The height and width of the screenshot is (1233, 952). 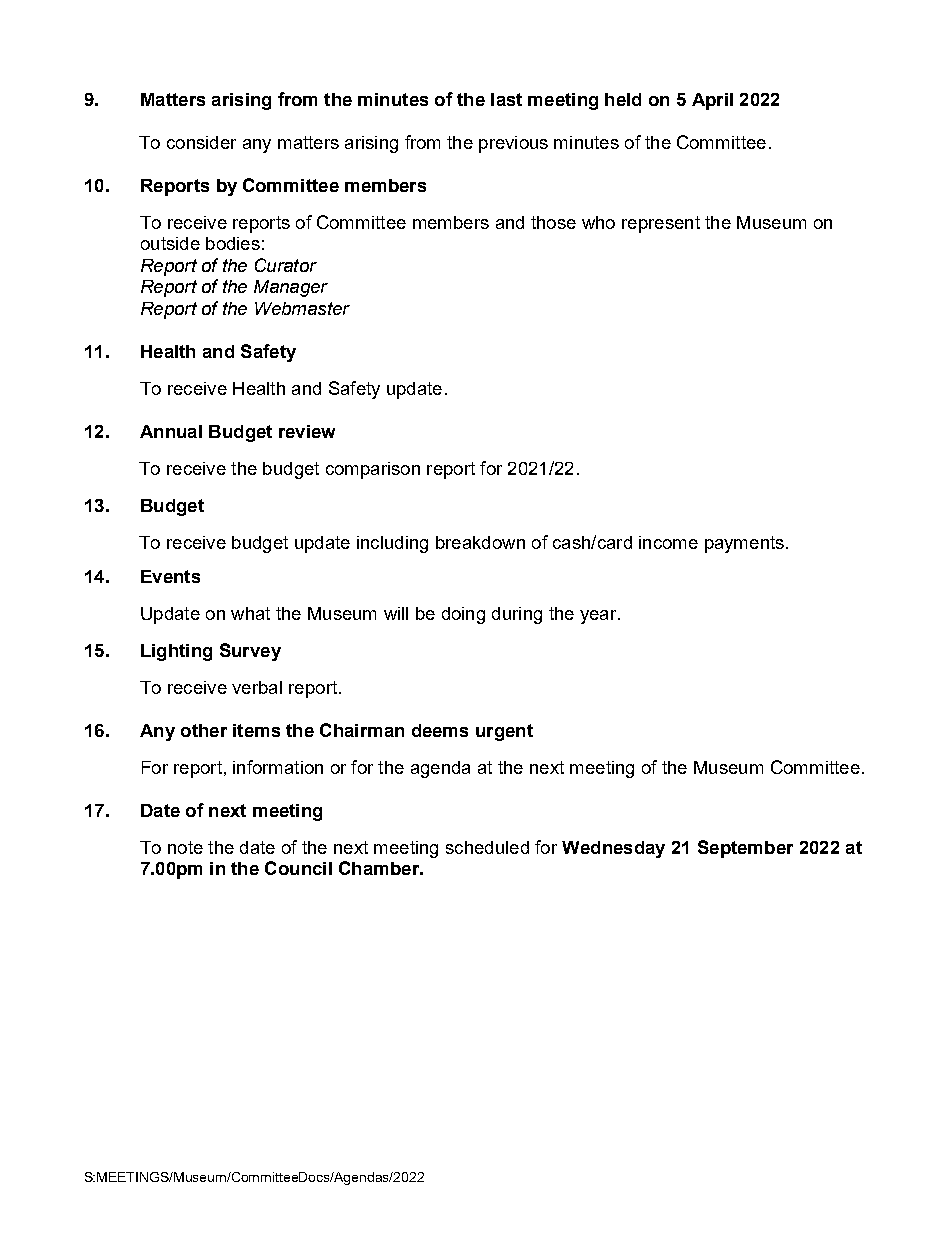 What do you see at coordinates (599, 617) in the screenshot?
I see `year` at bounding box center [599, 617].
